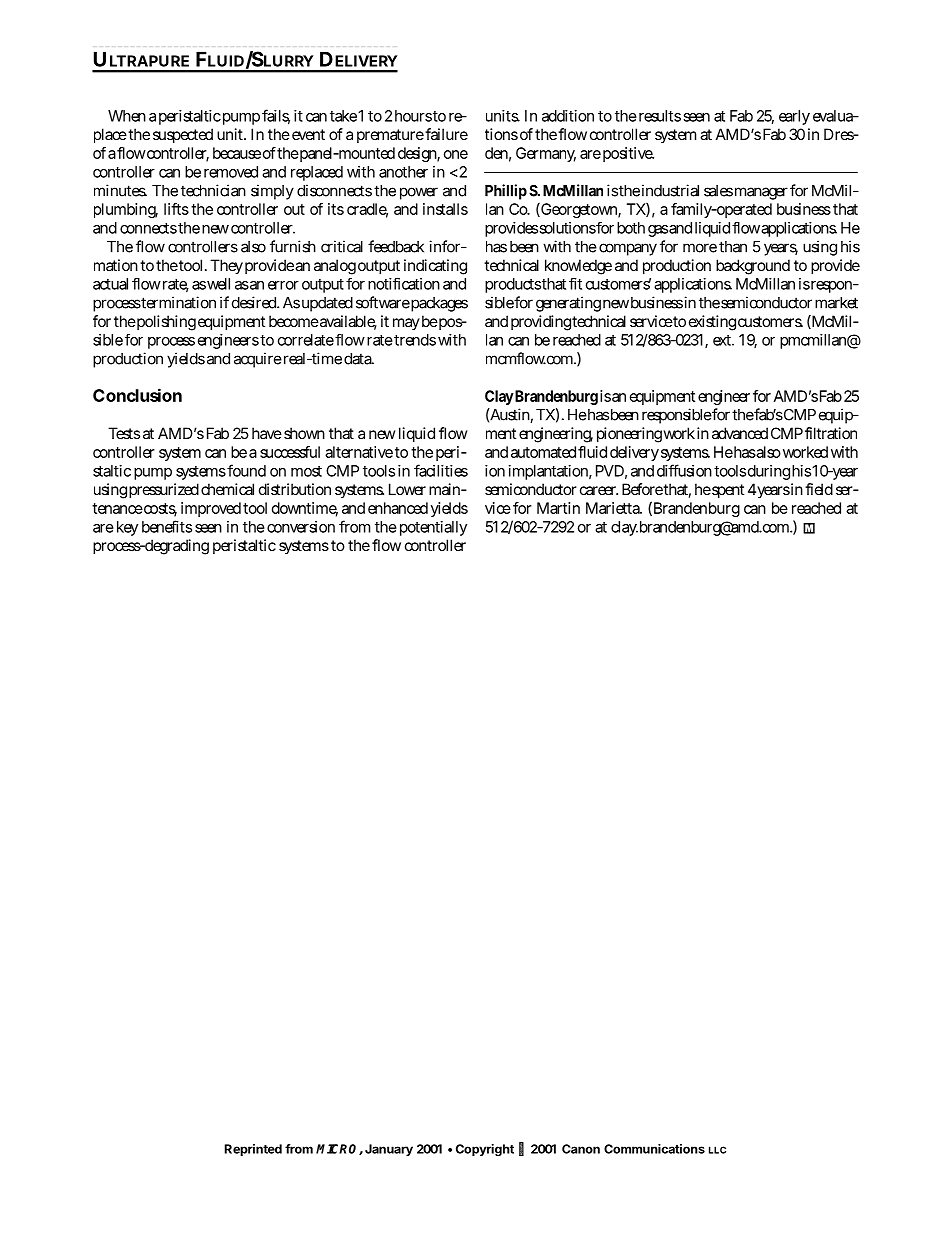 The height and width of the screenshot is (1233, 952). Describe the element at coordinates (433, 528) in the screenshot. I see `potentially` at that location.
